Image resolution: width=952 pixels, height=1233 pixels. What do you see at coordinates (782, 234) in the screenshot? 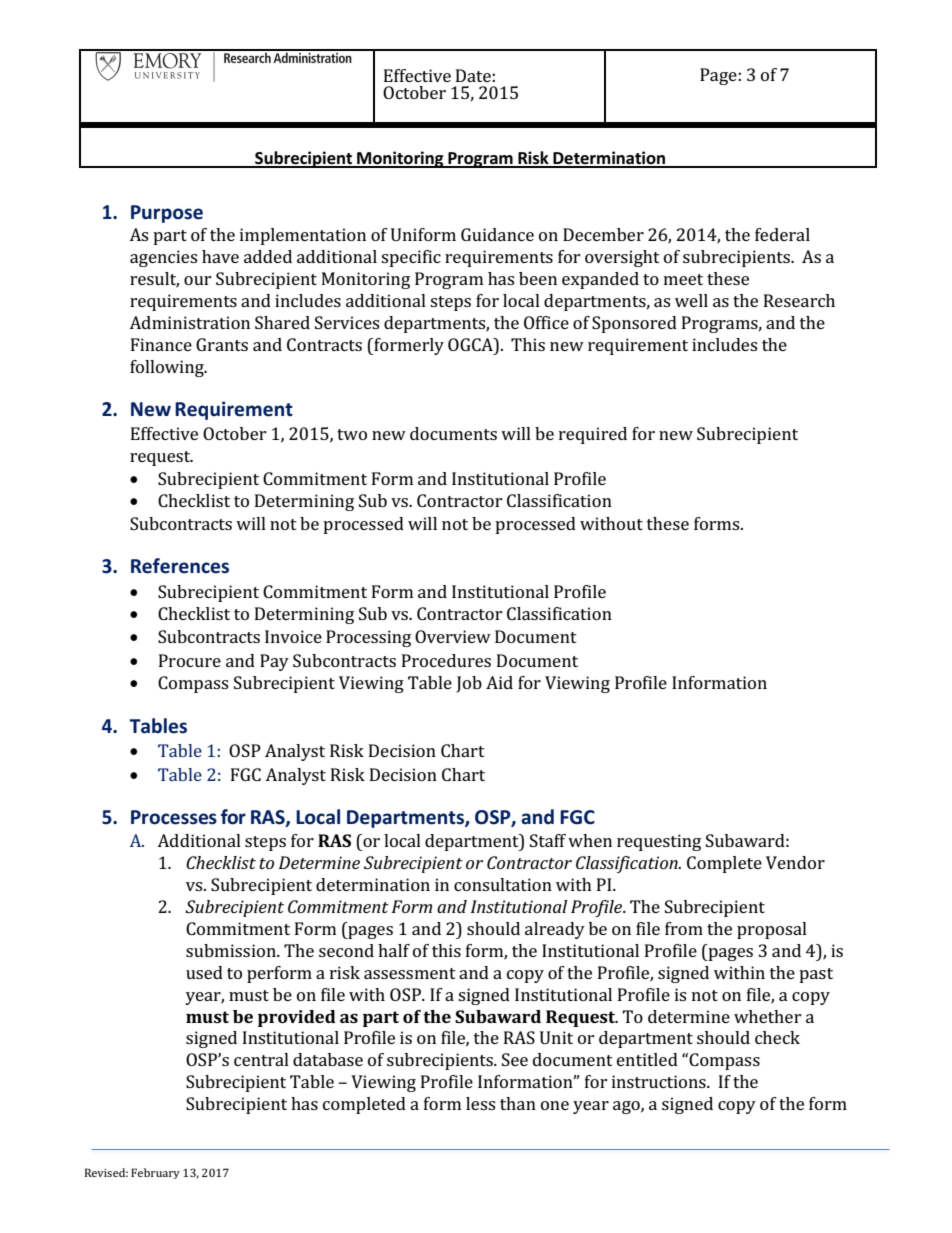
I see `federal` at bounding box center [782, 234].
